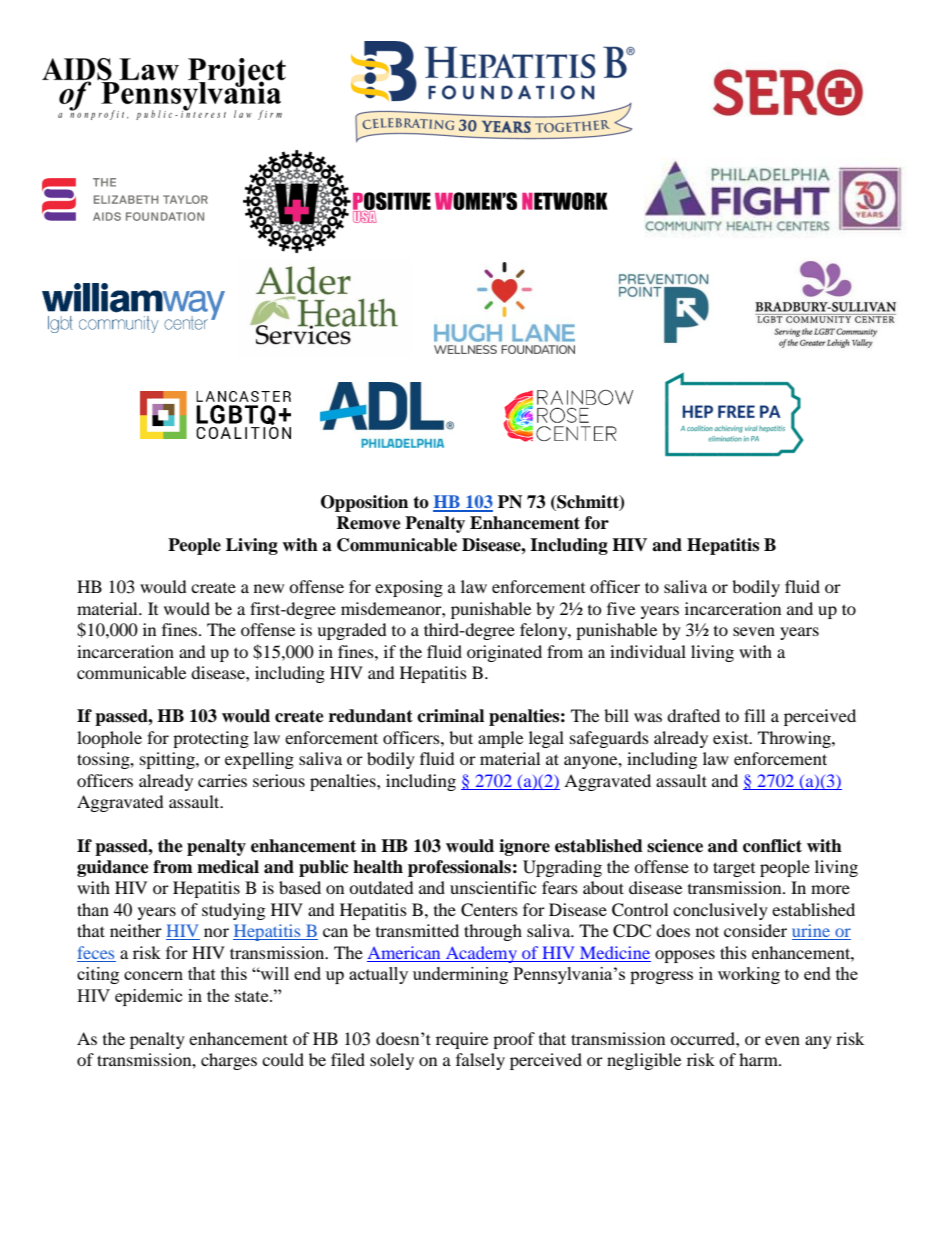 The width and height of the image is (952, 1233). Describe the element at coordinates (229, 1061) in the image. I see `charges` at that location.
